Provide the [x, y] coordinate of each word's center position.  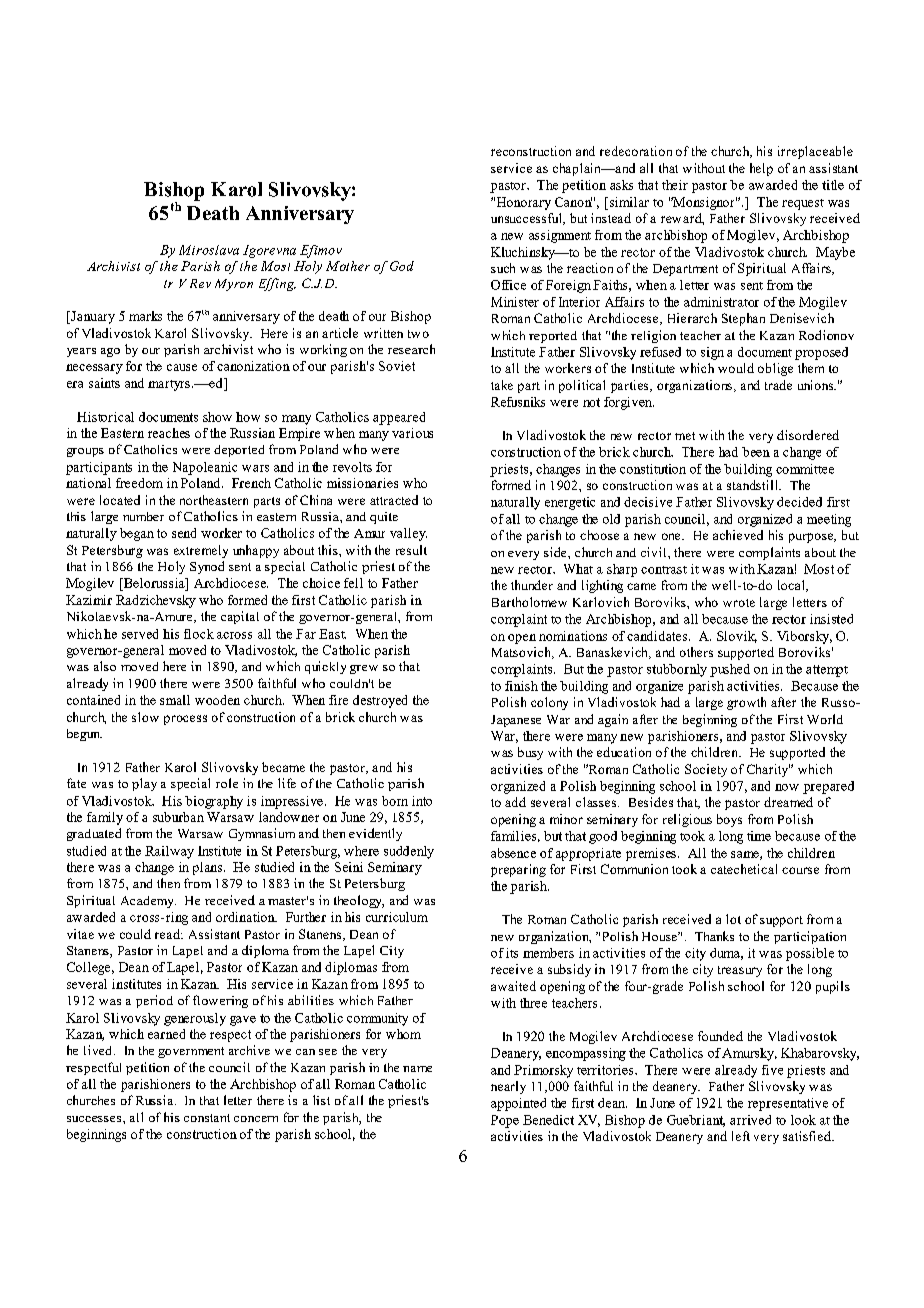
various [412, 433]
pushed [730, 670]
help [761, 169]
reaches [169, 433]
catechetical [744, 869]
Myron [234, 285]
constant [207, 1118]
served [140, 634]
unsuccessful [527, 219]
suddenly [409, 852]
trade [778, 385]
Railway [169, 852]
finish [521, 686]
